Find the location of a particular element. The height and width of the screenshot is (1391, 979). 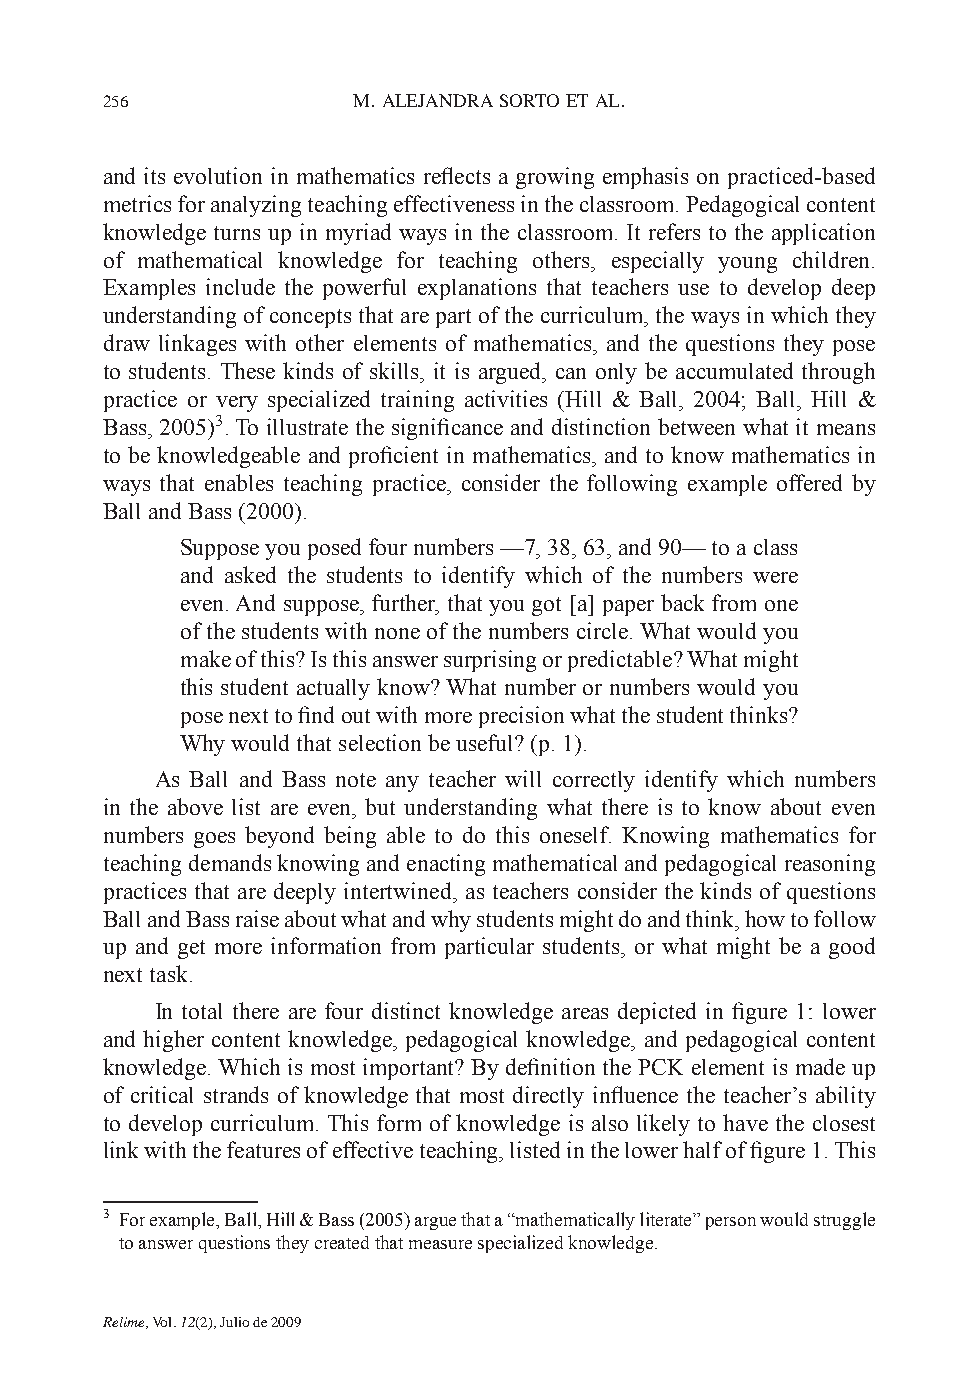

precision is located at coordinates (521, 717).
